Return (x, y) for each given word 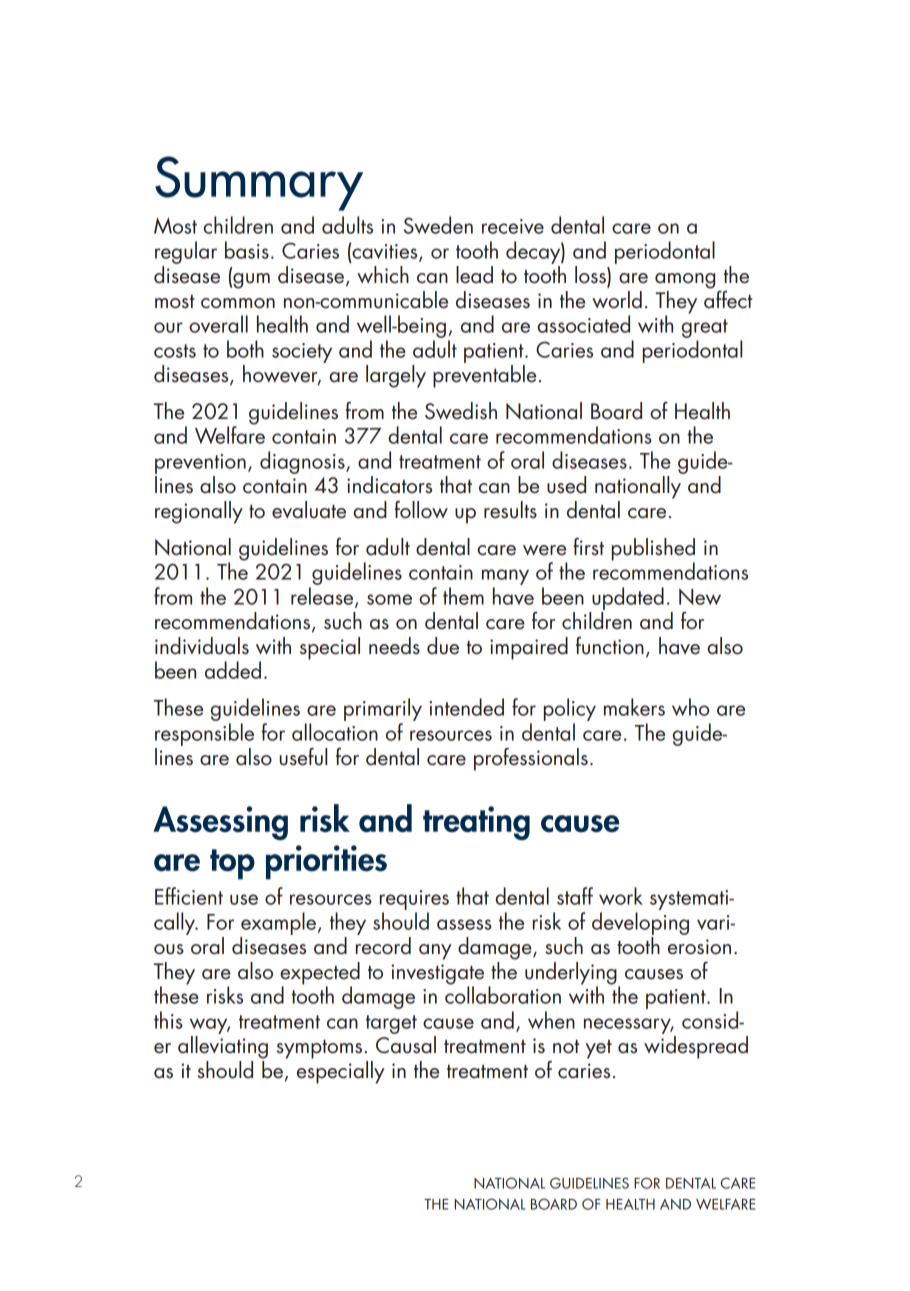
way (210, 1026)
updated (628, 598)
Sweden (438, 225)
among (685, 281)
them (463, 596)
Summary (259, 183)
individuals (202, 646)
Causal (406, 1045)
